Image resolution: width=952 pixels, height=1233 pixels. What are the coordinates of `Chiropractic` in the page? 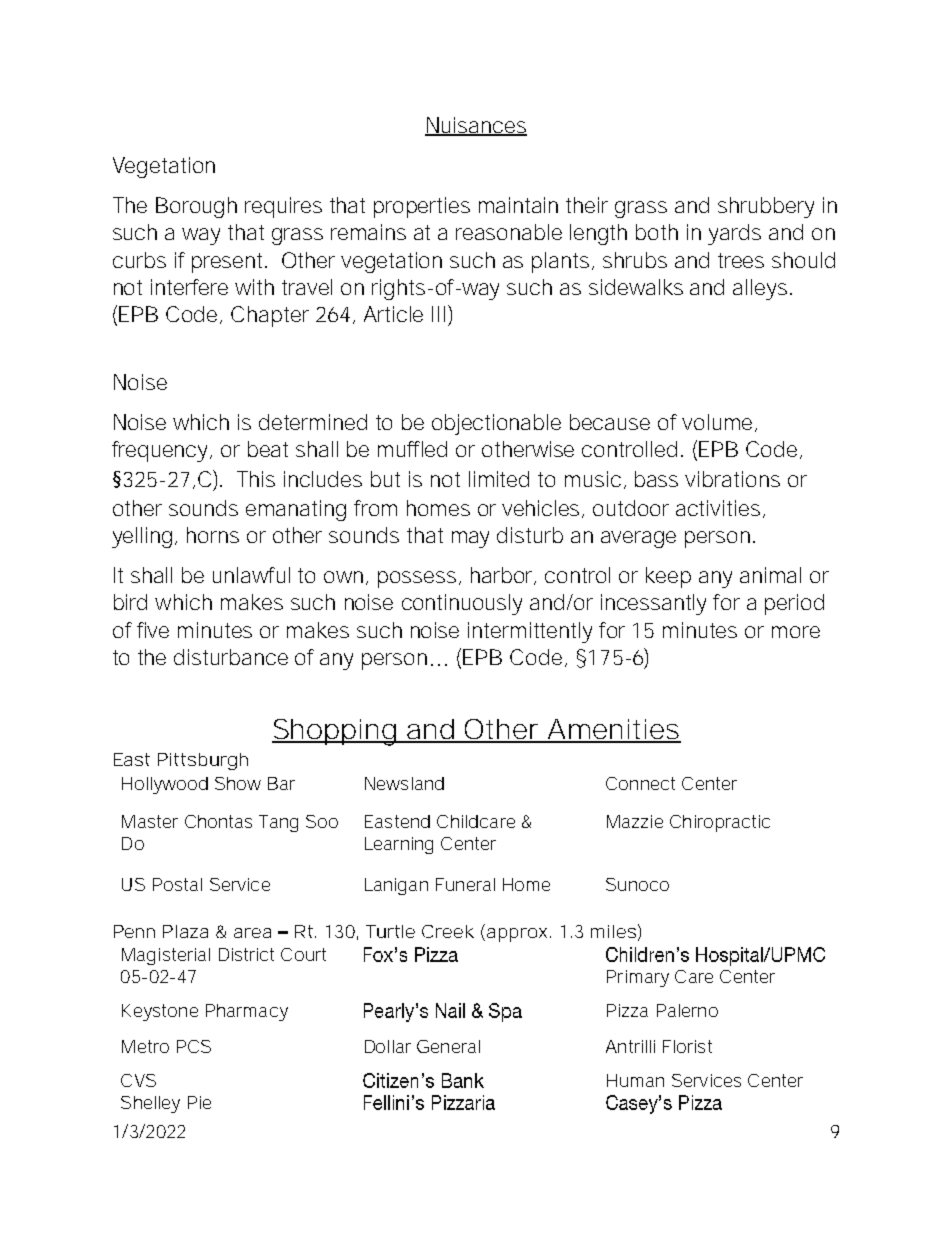 It's located at (720, 823).
